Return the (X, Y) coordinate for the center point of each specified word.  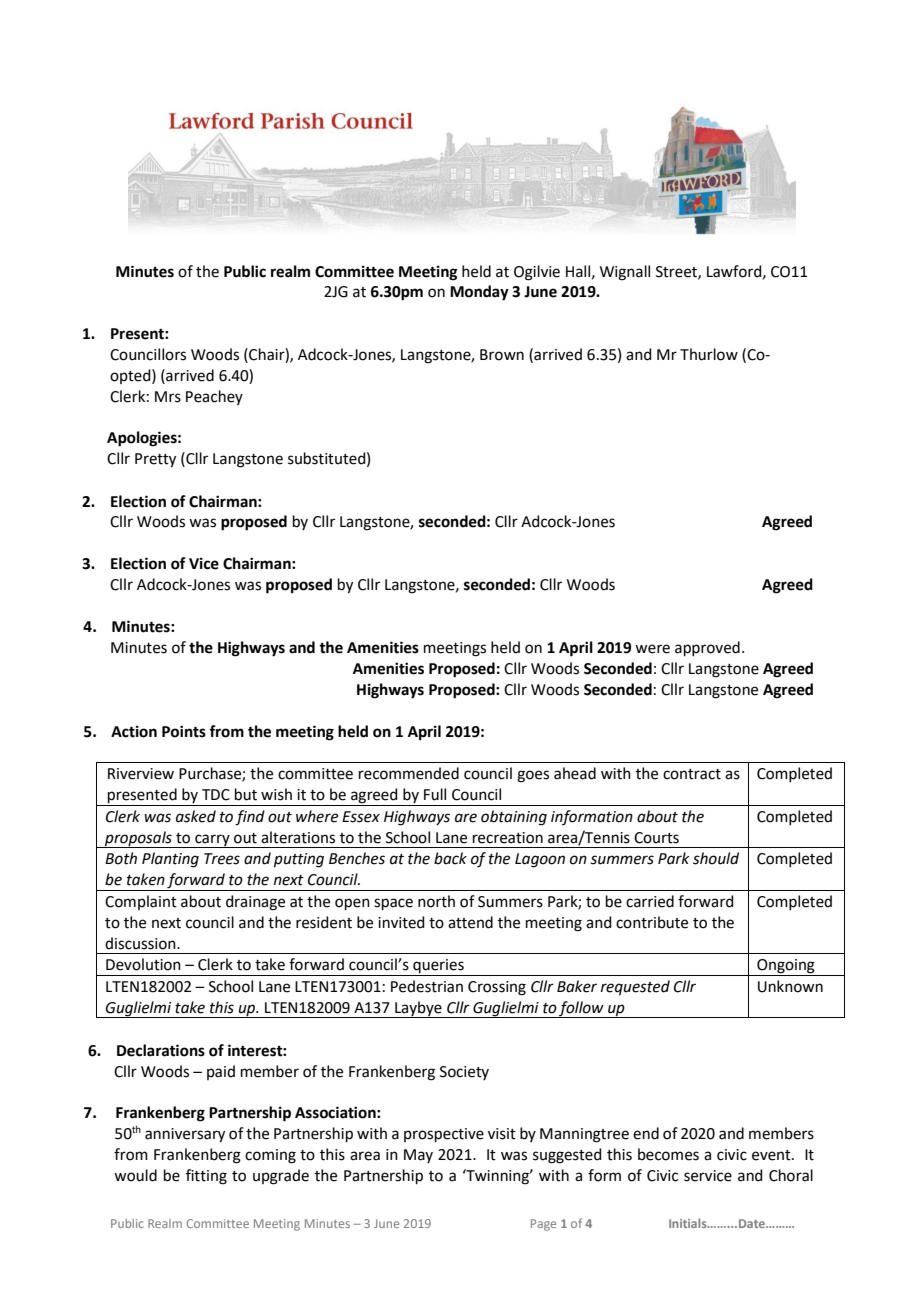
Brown (502, 355)
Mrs (168, 397)
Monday (479, 293)
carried (650, 901)
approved (707, 648)
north (436, 901)
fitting (206, 1177)
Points (184, 731)
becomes (668, 1154)
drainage (255, 903)
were (652, 649)
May (418, 1156)
